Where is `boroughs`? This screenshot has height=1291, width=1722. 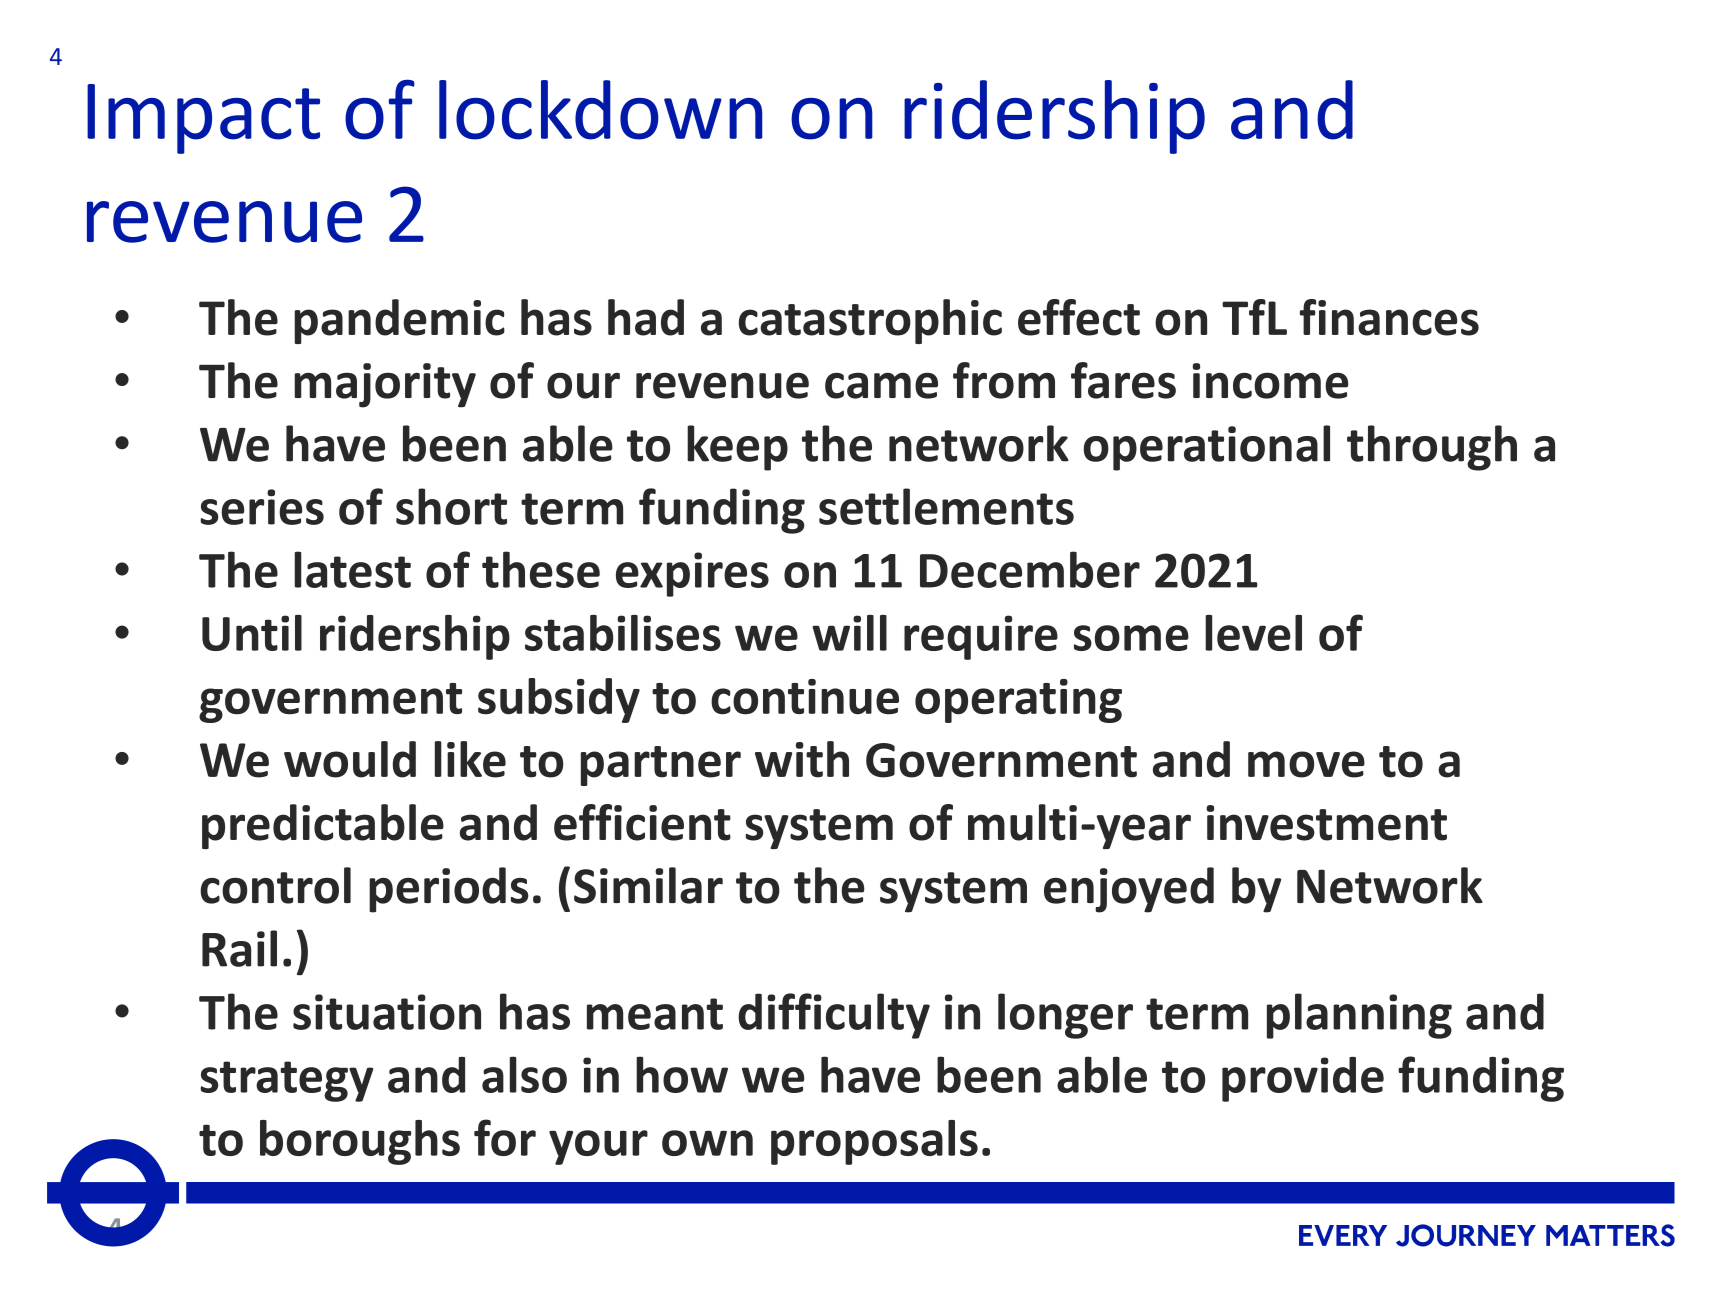 boroughs is located at coordinates (360, 1142).
